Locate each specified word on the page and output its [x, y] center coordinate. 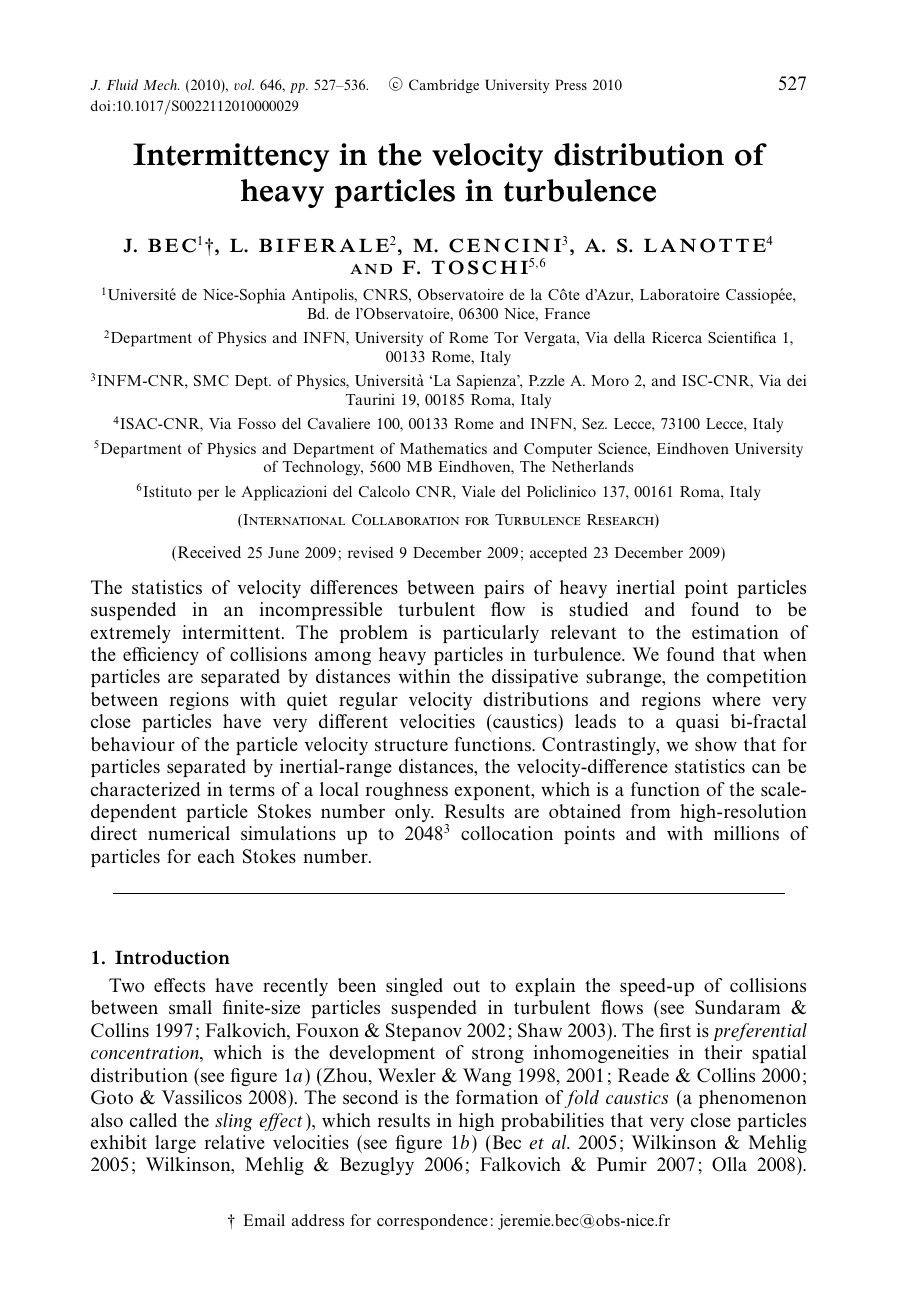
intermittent [232, 632]
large [175, 1144]
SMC [211, 380]
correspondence [432, 1222]
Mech [161, 84]
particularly [491, 634]
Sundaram [738, 1007]
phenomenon [752, 1099]
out [466, 986]
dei [796, 380]
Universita [389, 380]
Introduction [172, 957]
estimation [735, 632]
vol [244, 84]
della [629, 337]
